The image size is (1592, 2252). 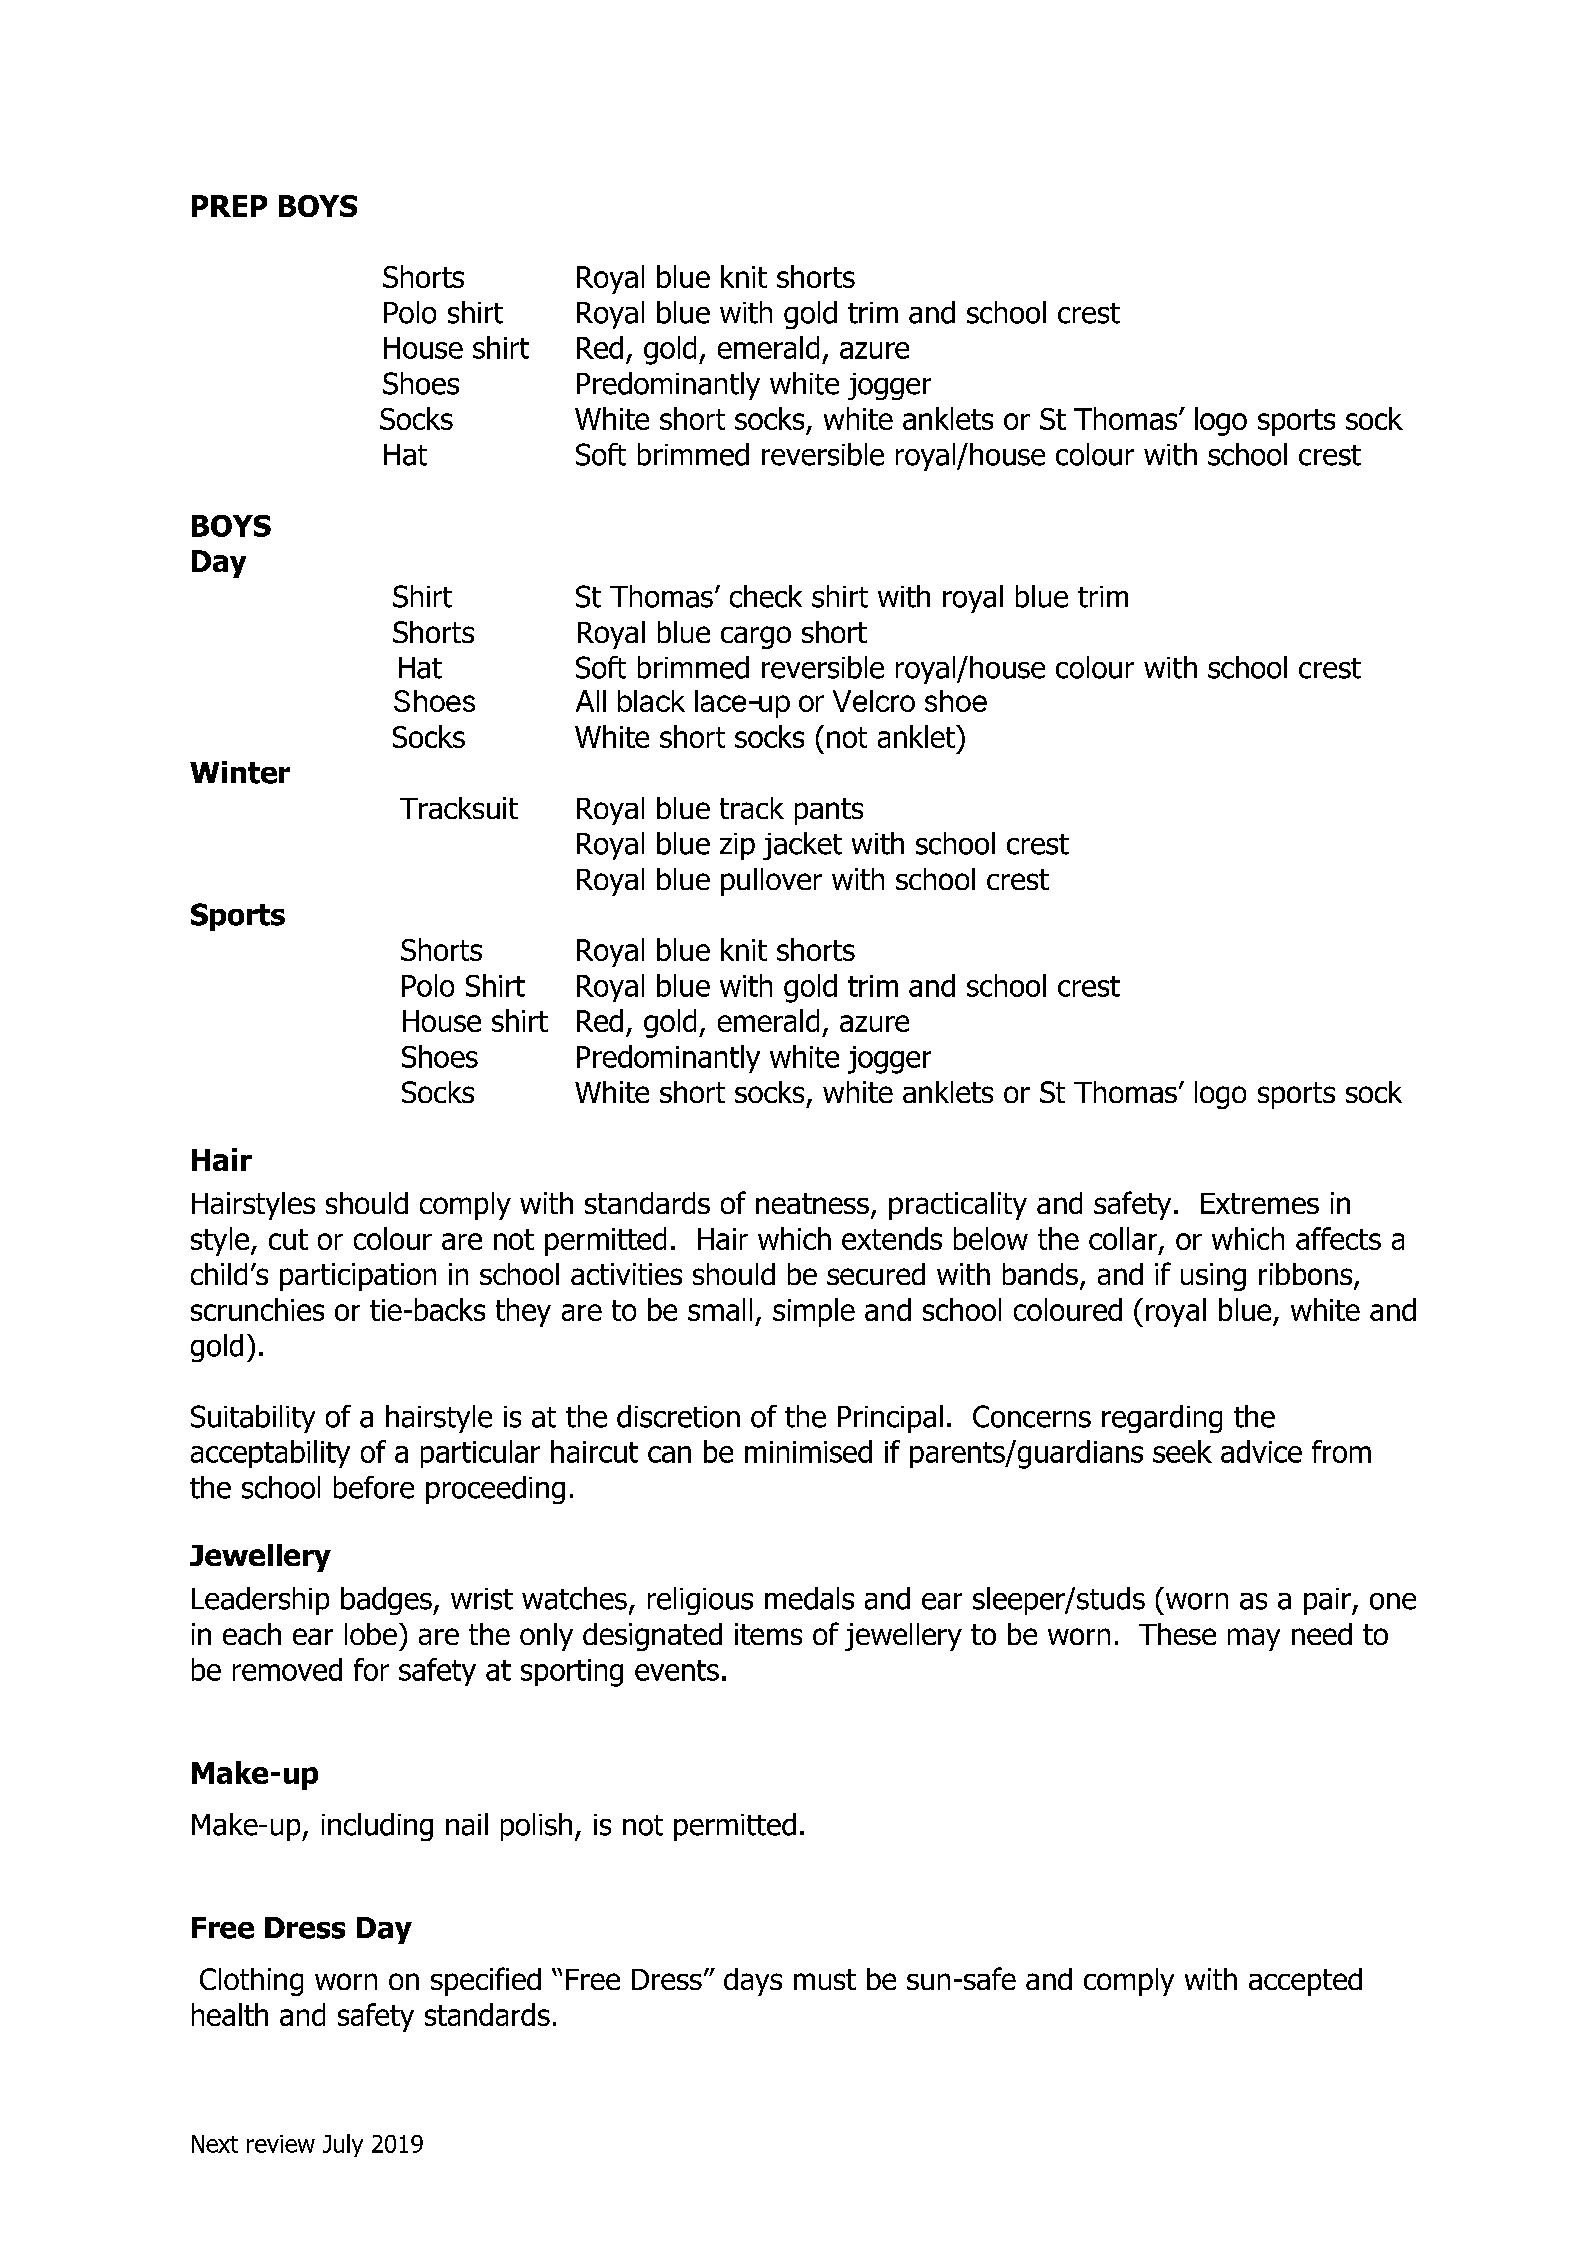 I want to click on must, so click(x=825, y=1979).
